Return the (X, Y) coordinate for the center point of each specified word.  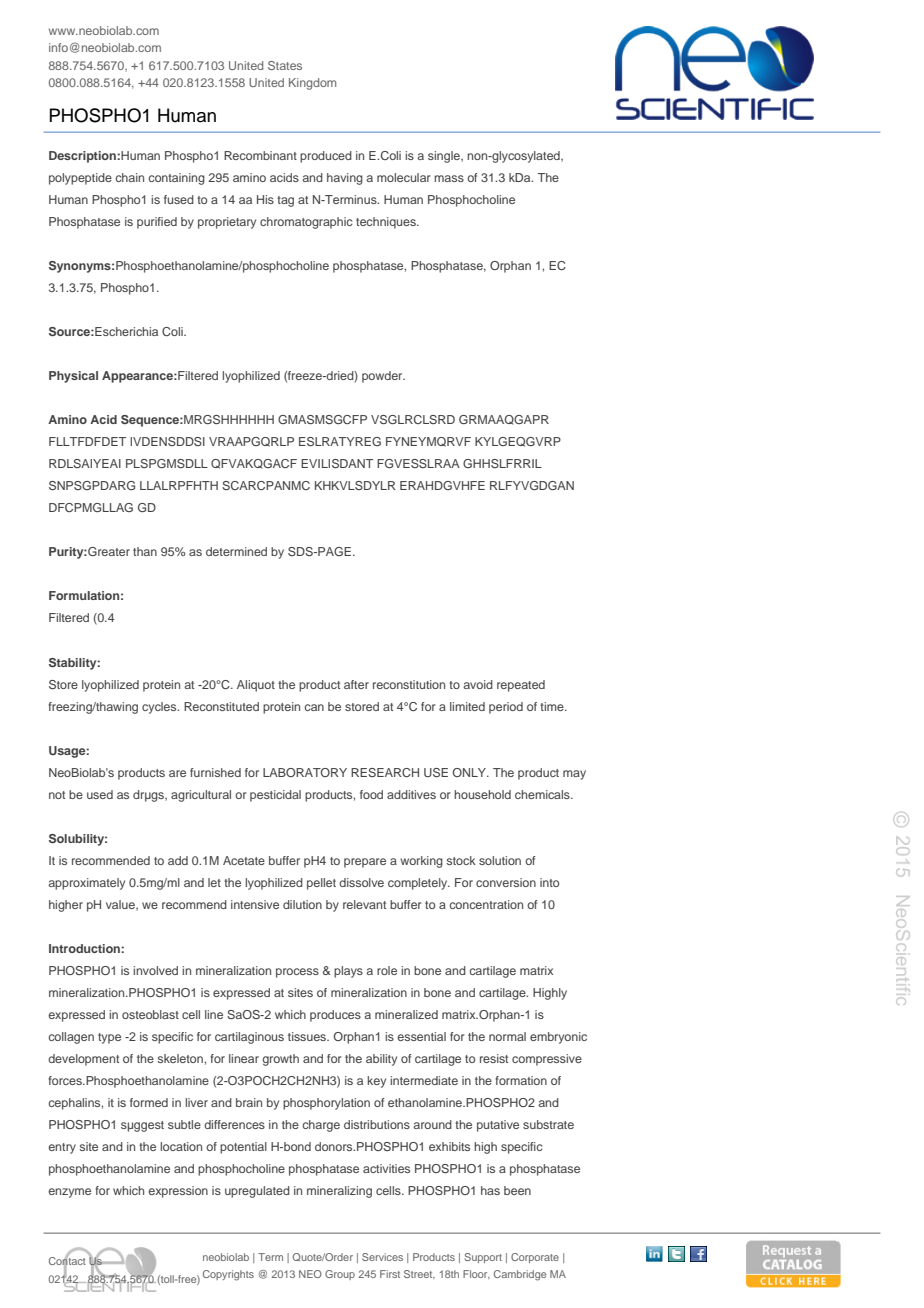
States (285, 65)
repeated (521, 686)
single (445, 157)
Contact (67, 1261)
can (314, 707)
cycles (160, 708)
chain (130, 177)
